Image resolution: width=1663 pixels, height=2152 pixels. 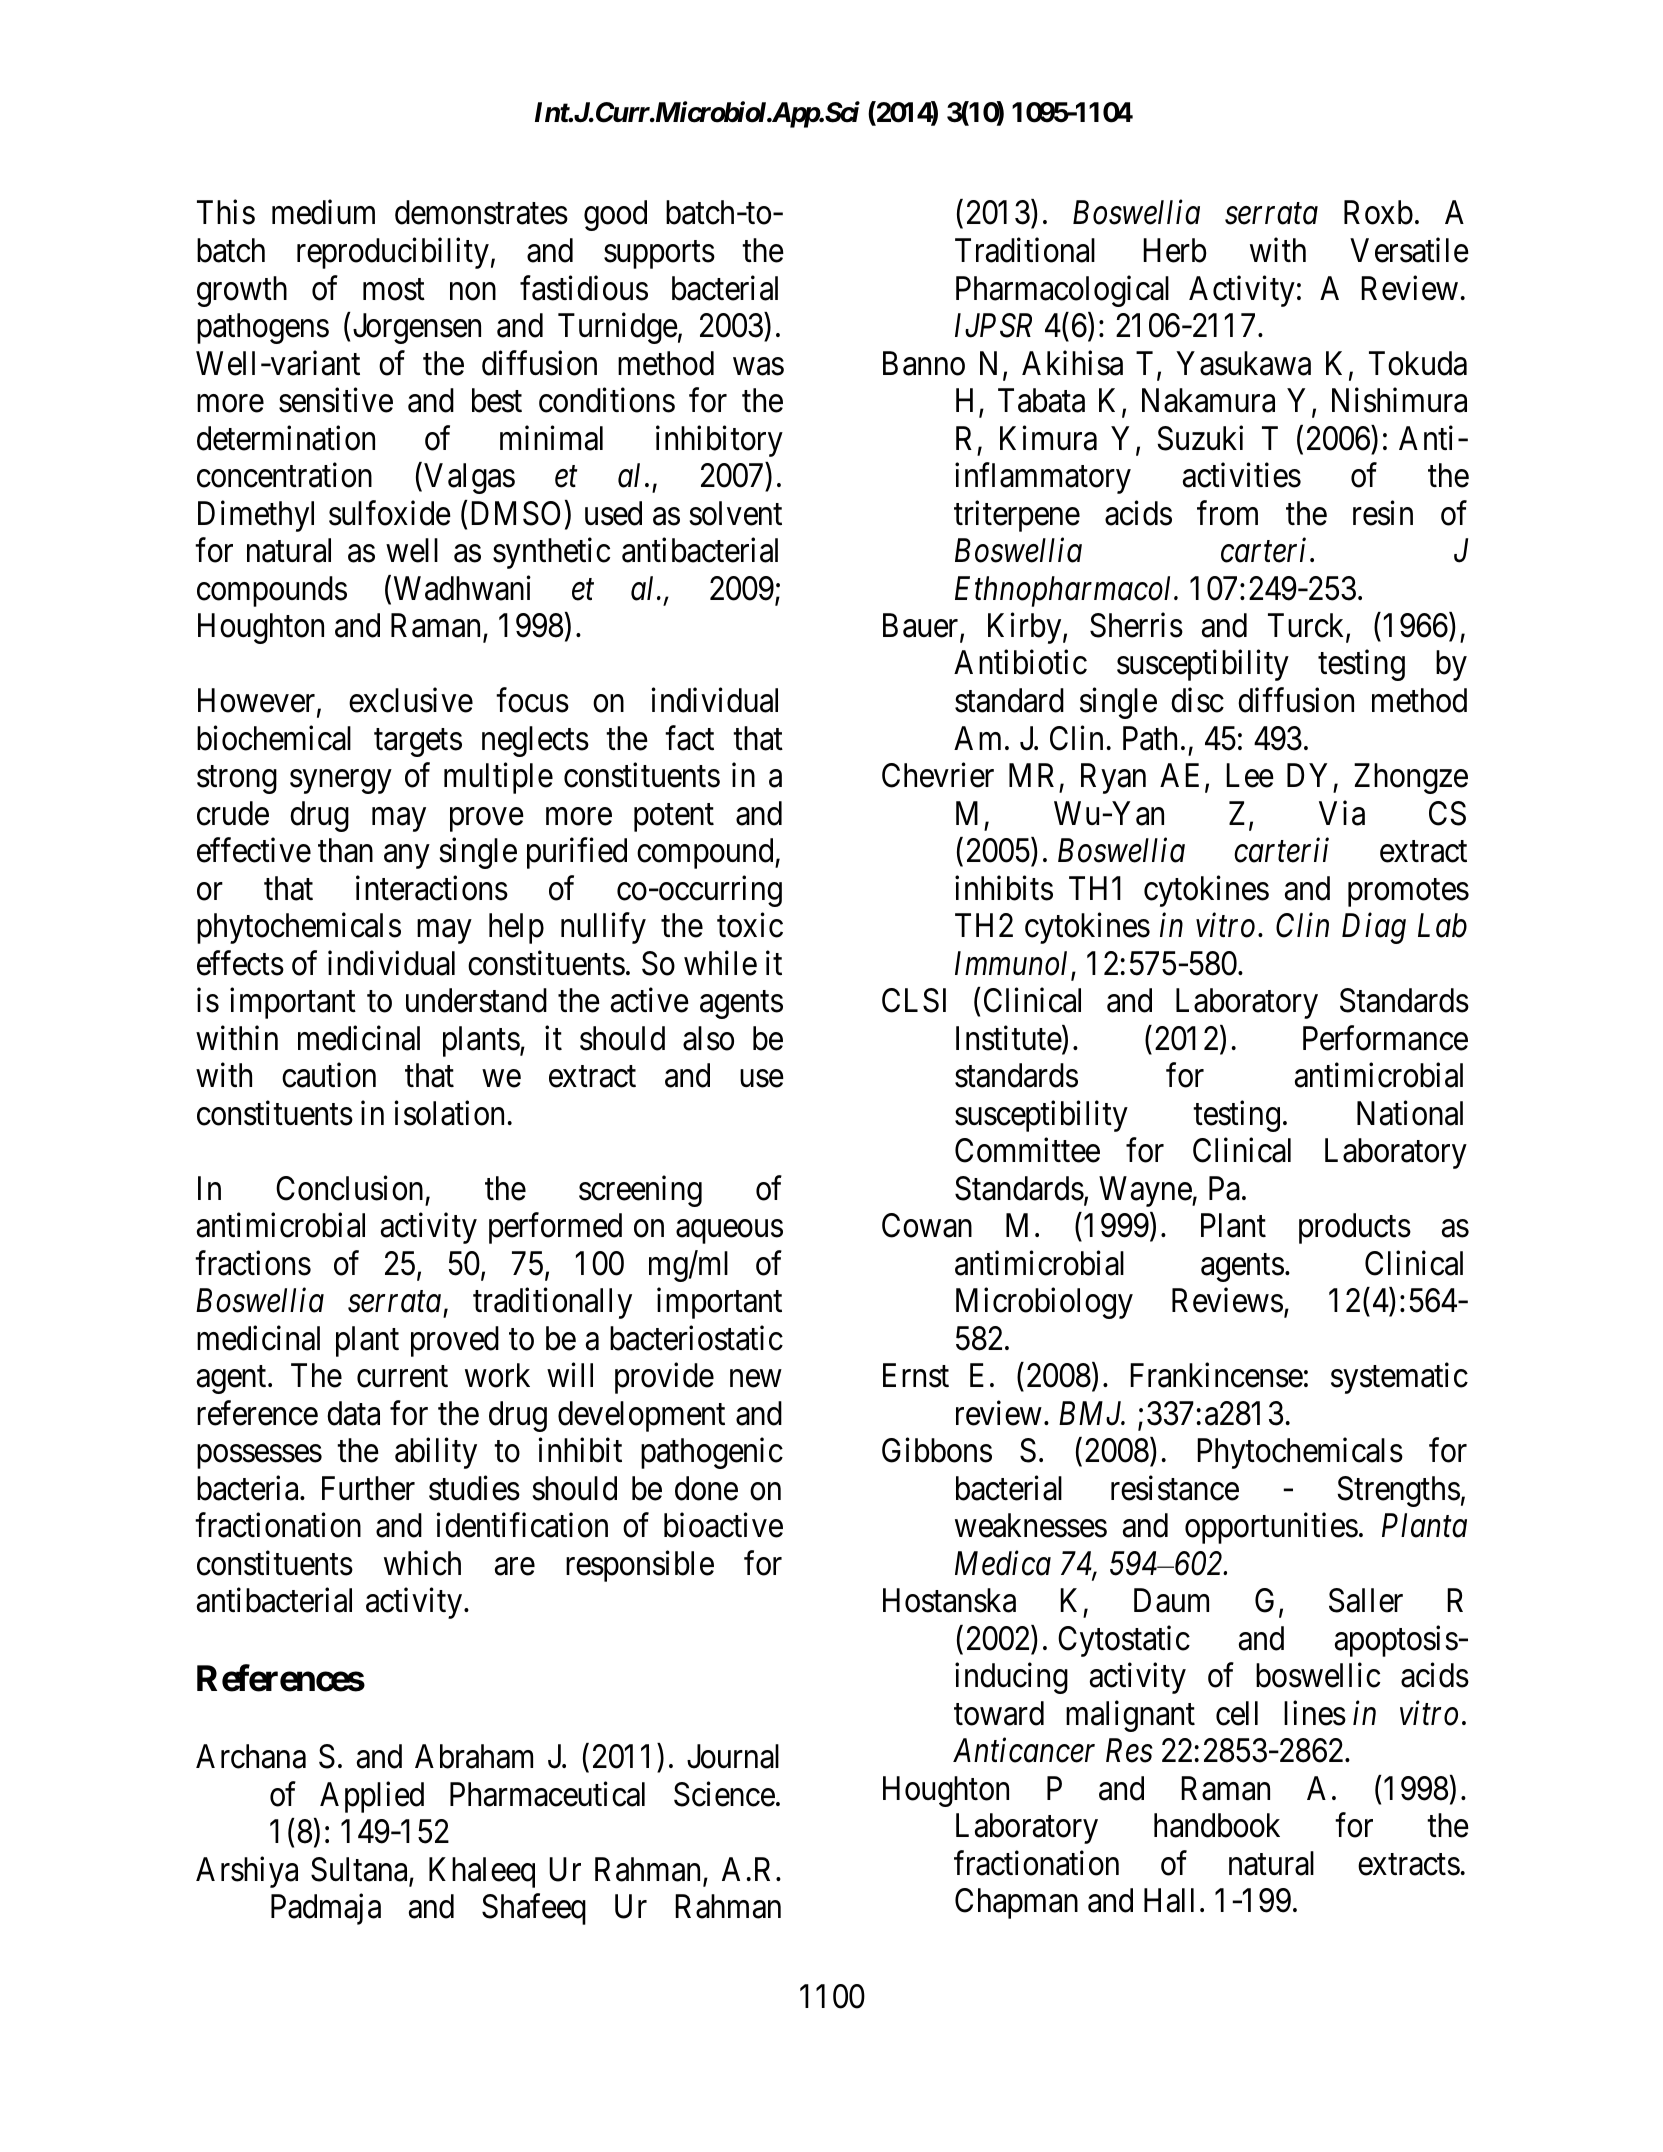 I want to click on done, so click(x=706, y=1488).
